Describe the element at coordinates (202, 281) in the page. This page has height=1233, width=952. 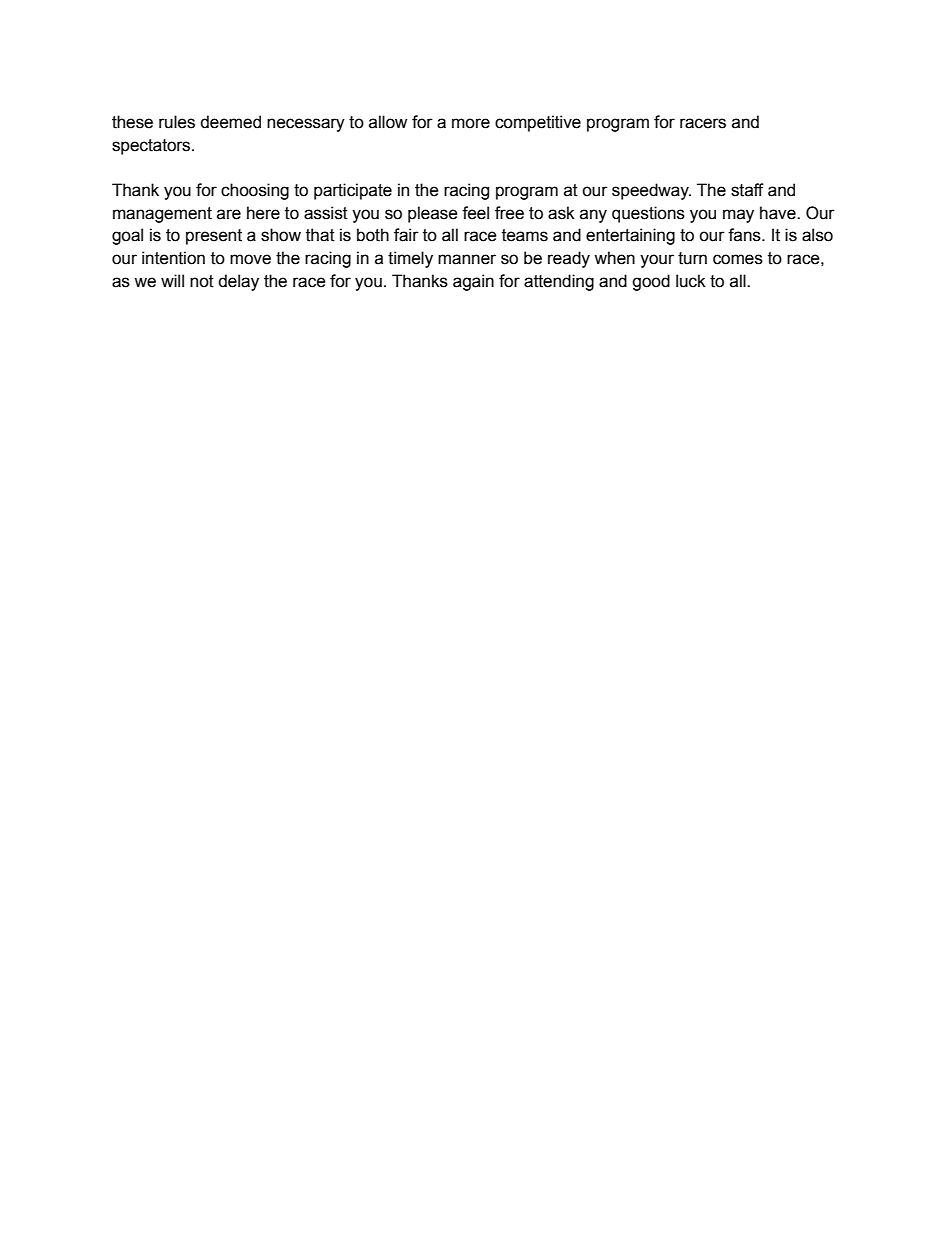
I see `not` at that location.
